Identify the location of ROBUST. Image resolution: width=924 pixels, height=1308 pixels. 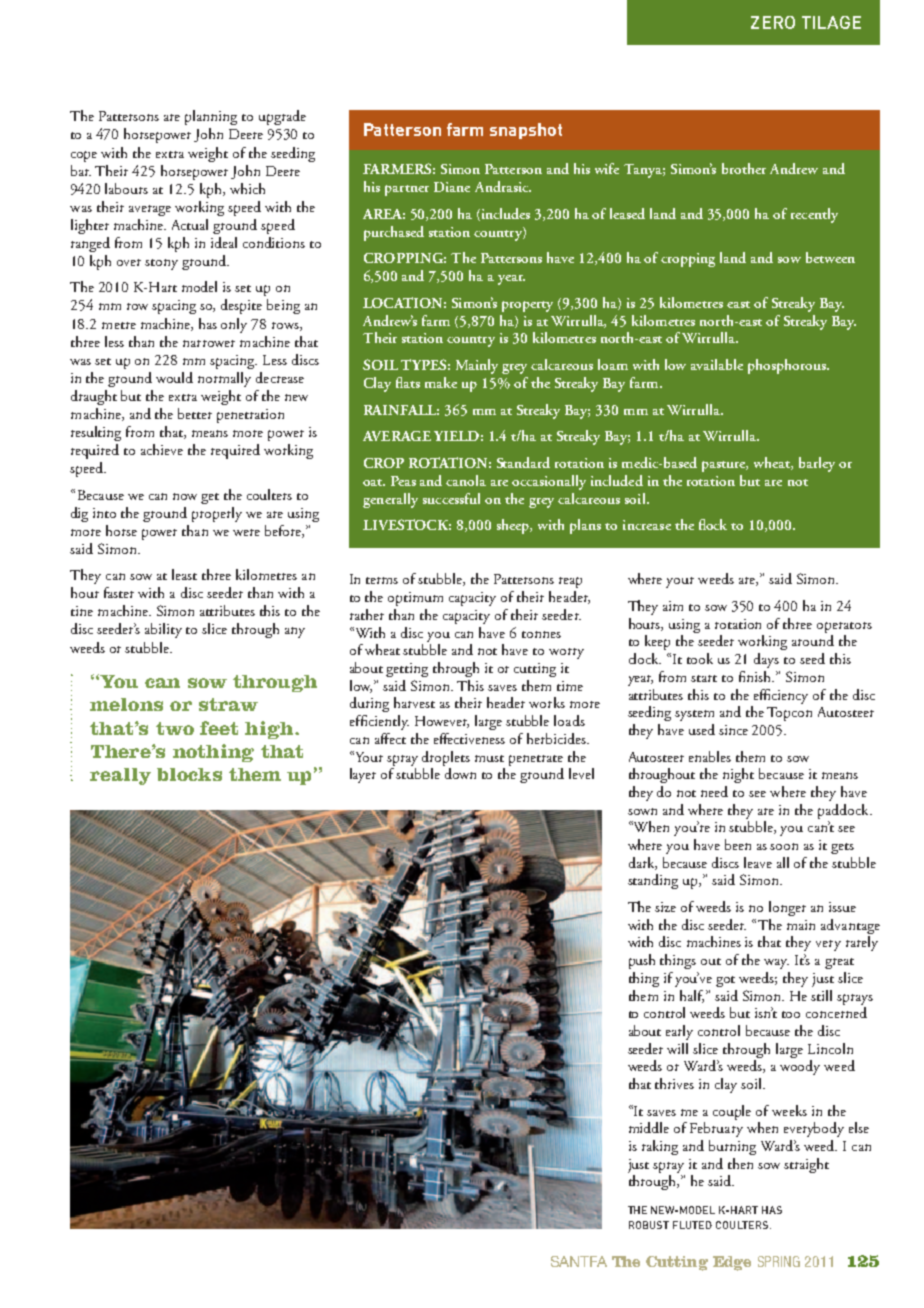
(649, 1225).
